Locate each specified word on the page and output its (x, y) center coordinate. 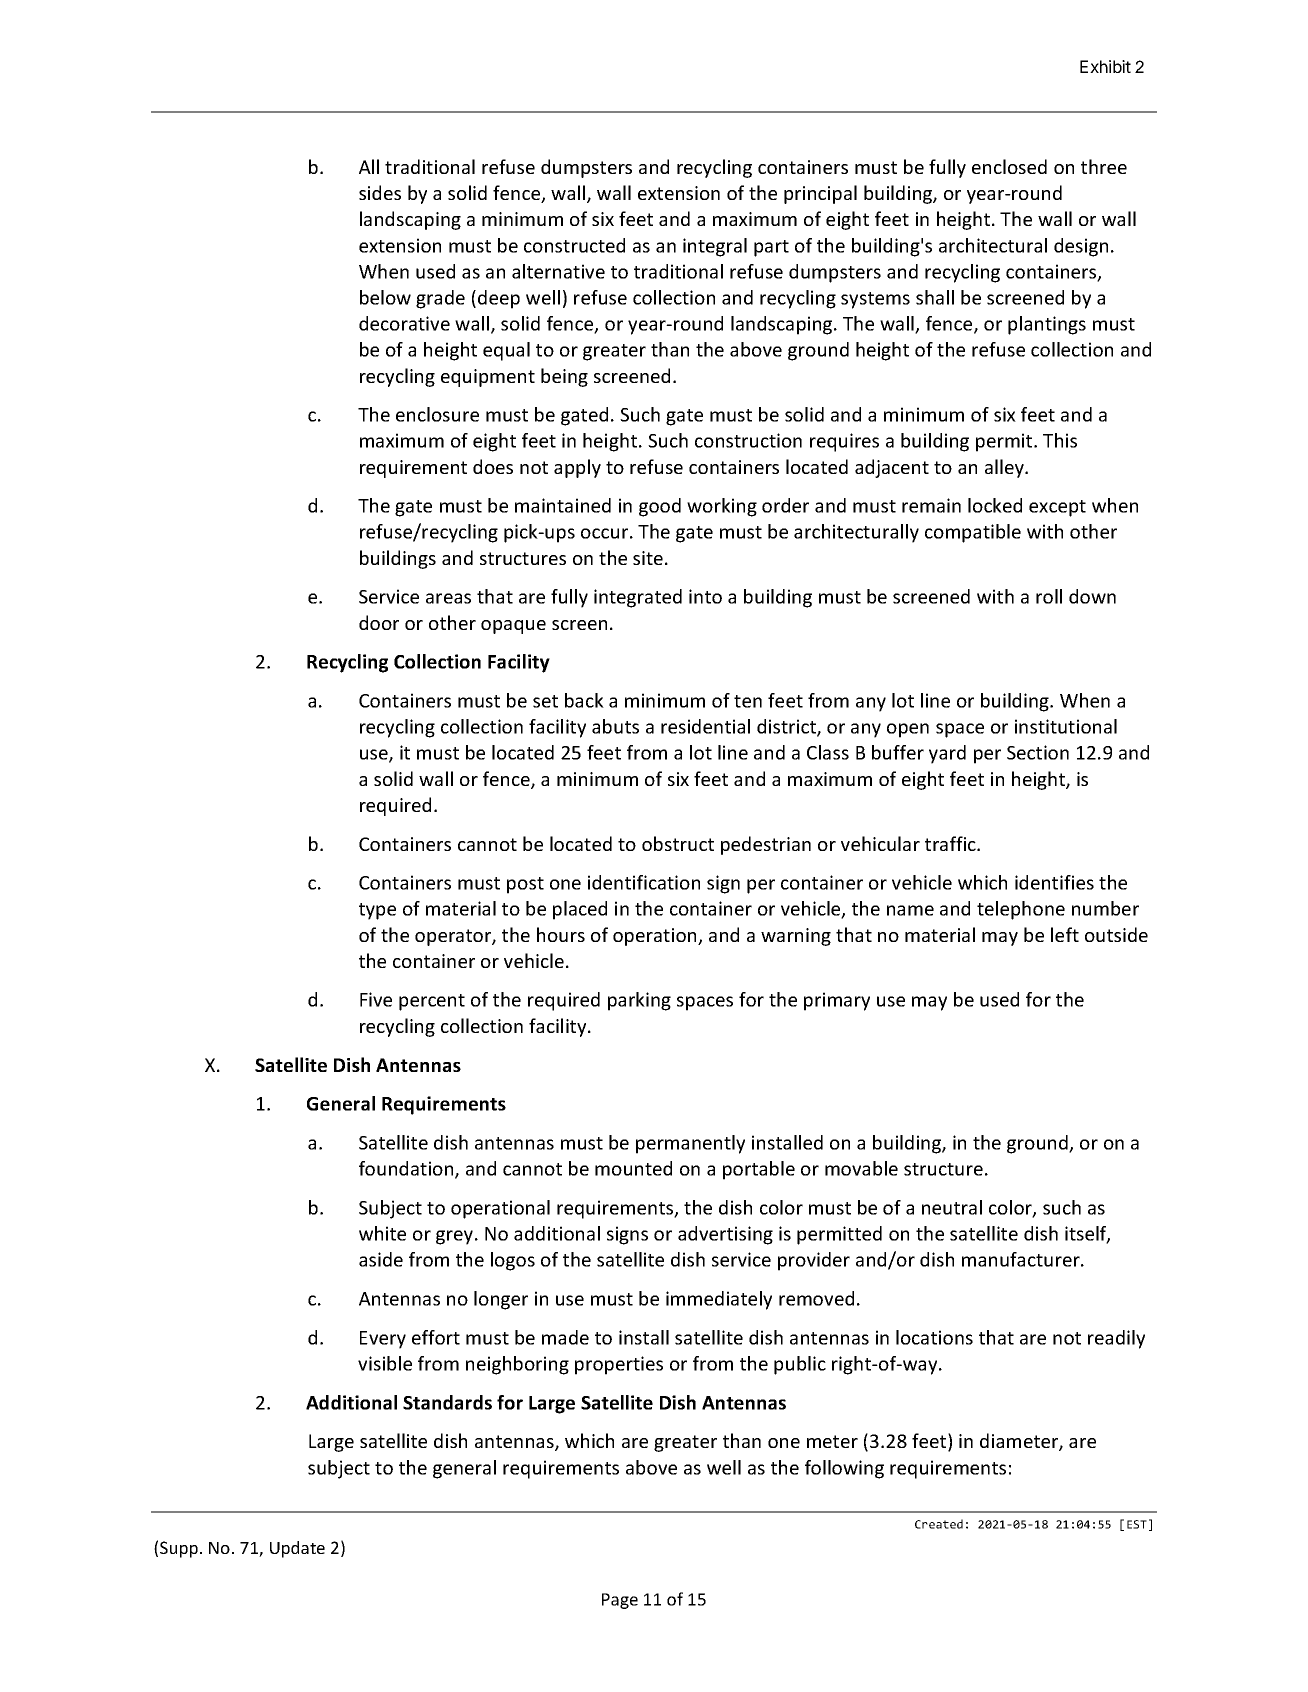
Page (620, 1601)
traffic (951, 843)
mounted (633, 1168)
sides (380, 192)
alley (1005, 468)
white (382, 1233)
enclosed (1009, 166)
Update (297, 1549)
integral (715, 247)
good (660, 507)
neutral (952, 1207)
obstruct (678, 843)
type (377, 911)
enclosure (437, 414)
